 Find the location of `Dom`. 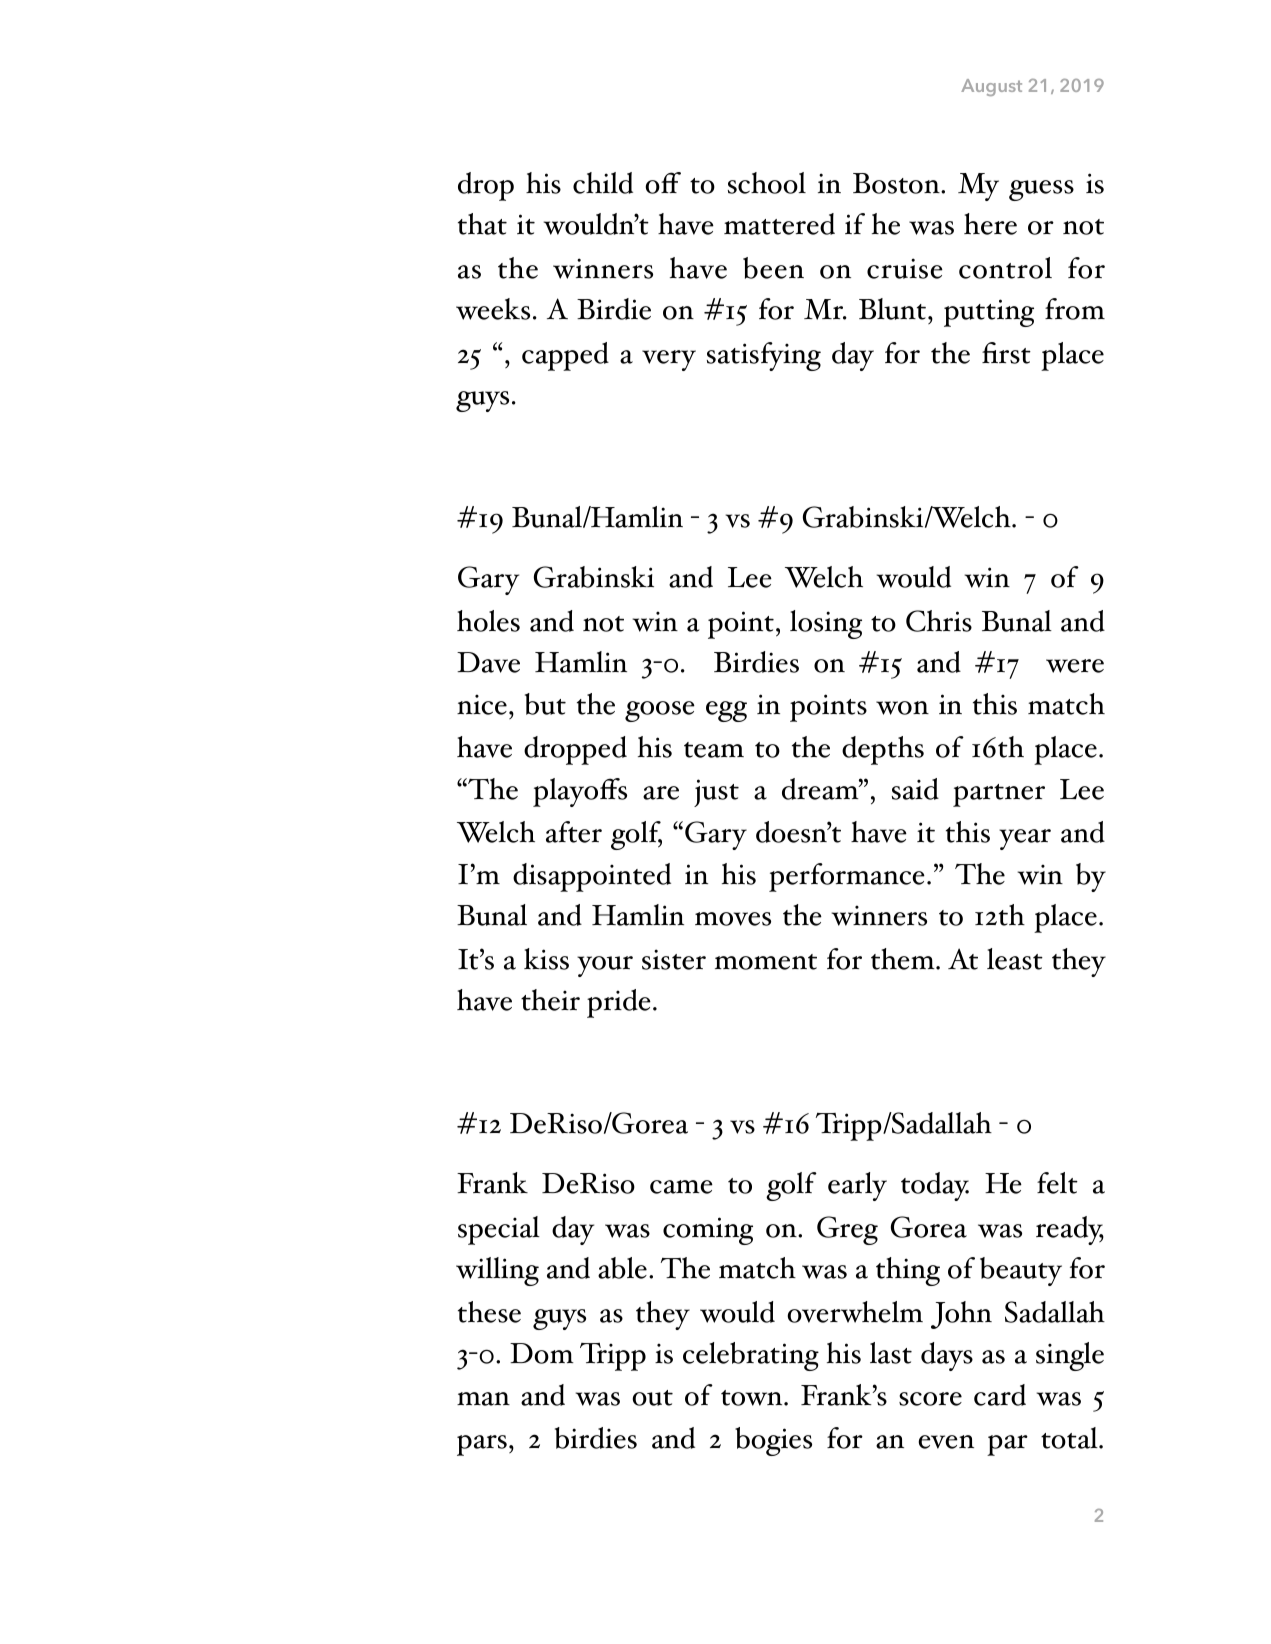

Dom is located at coordinates (542, 1353).
